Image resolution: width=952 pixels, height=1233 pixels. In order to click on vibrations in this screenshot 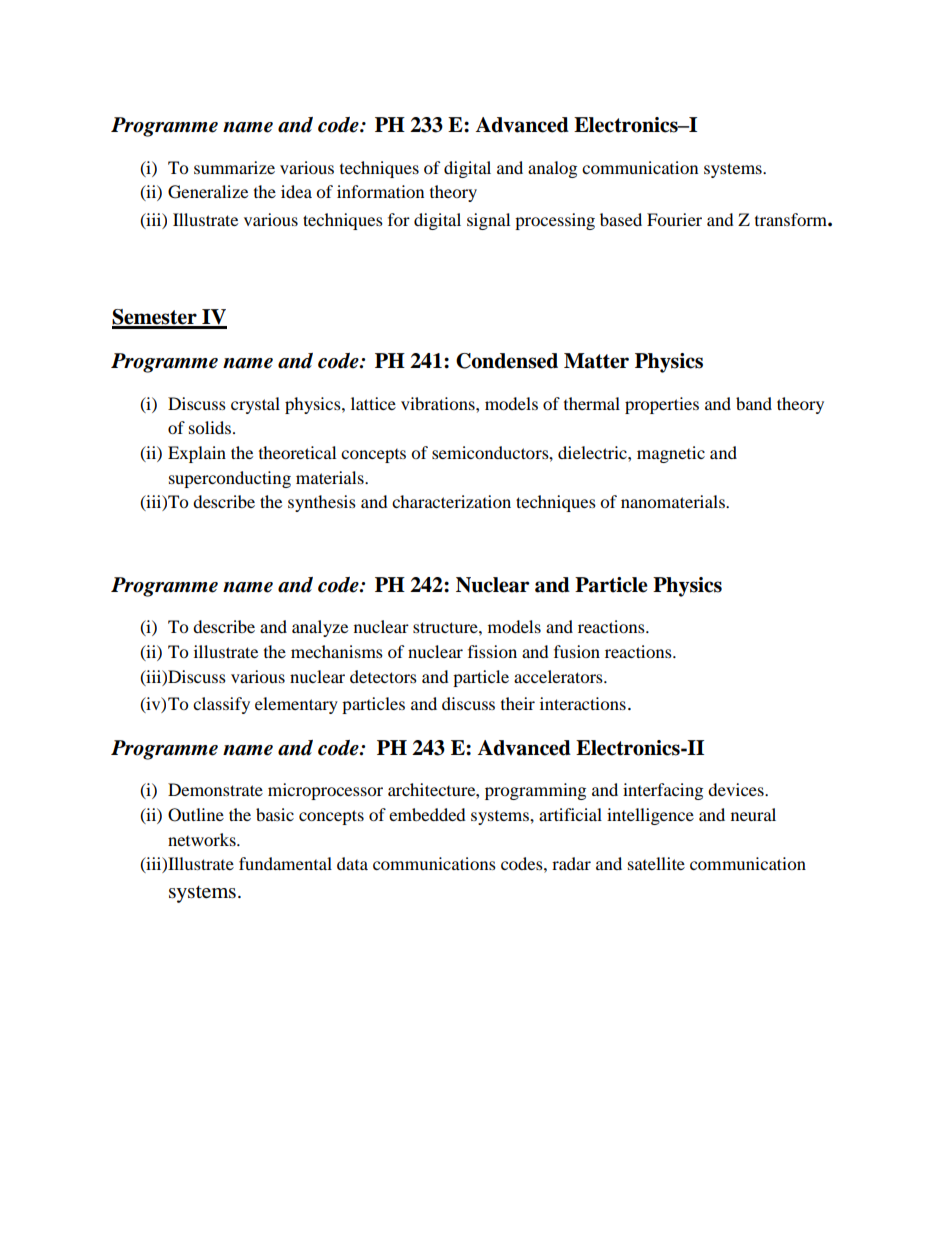, I will do `click(439, 403)`.
